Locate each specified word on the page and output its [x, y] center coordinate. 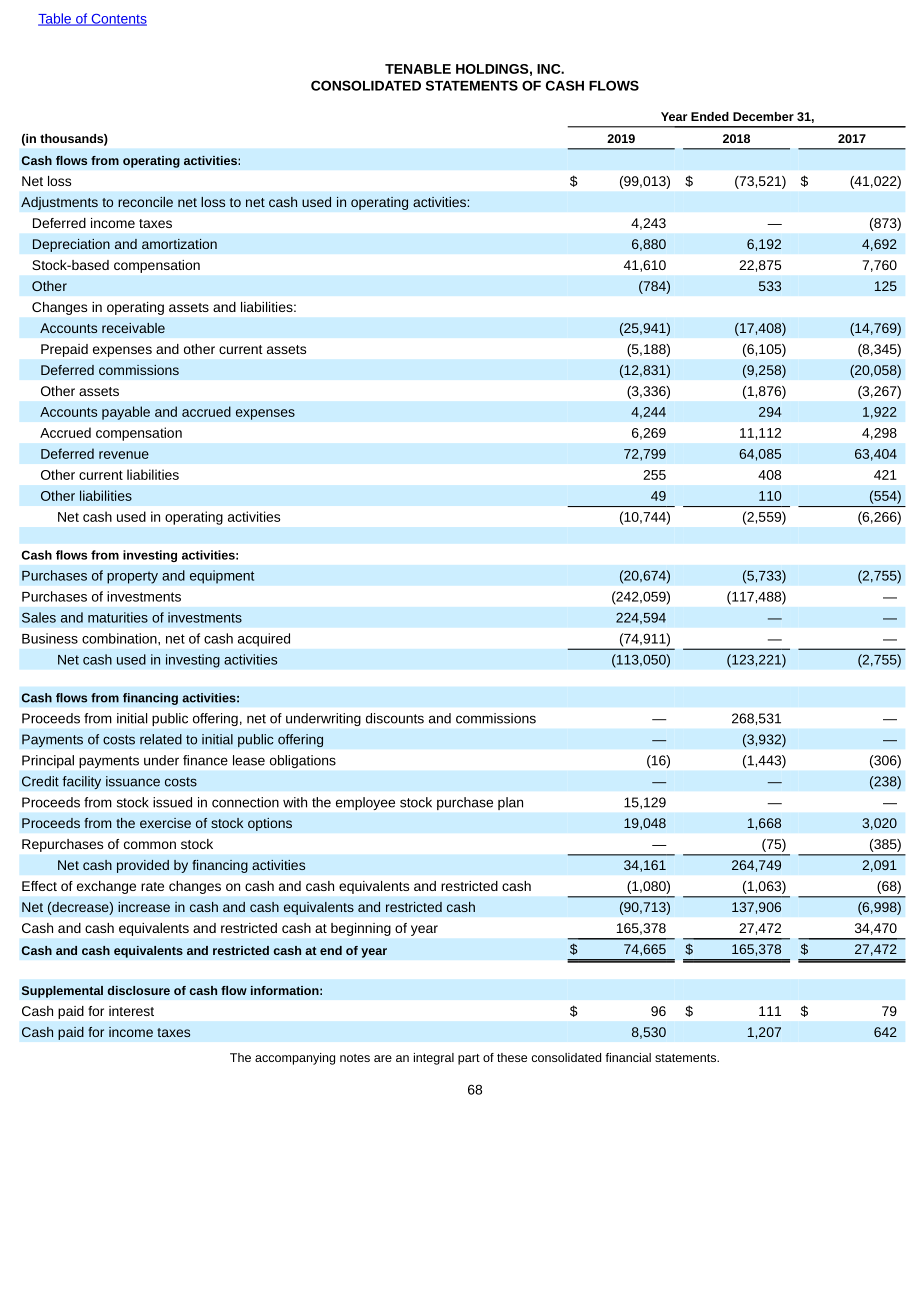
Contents [118, 20]
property [132, 577]
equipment [222, 577]
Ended [710, 116]
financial [628, 1057]
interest [131, 1011]
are [383, 1058]
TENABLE [418, 69]
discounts [395, 718]
